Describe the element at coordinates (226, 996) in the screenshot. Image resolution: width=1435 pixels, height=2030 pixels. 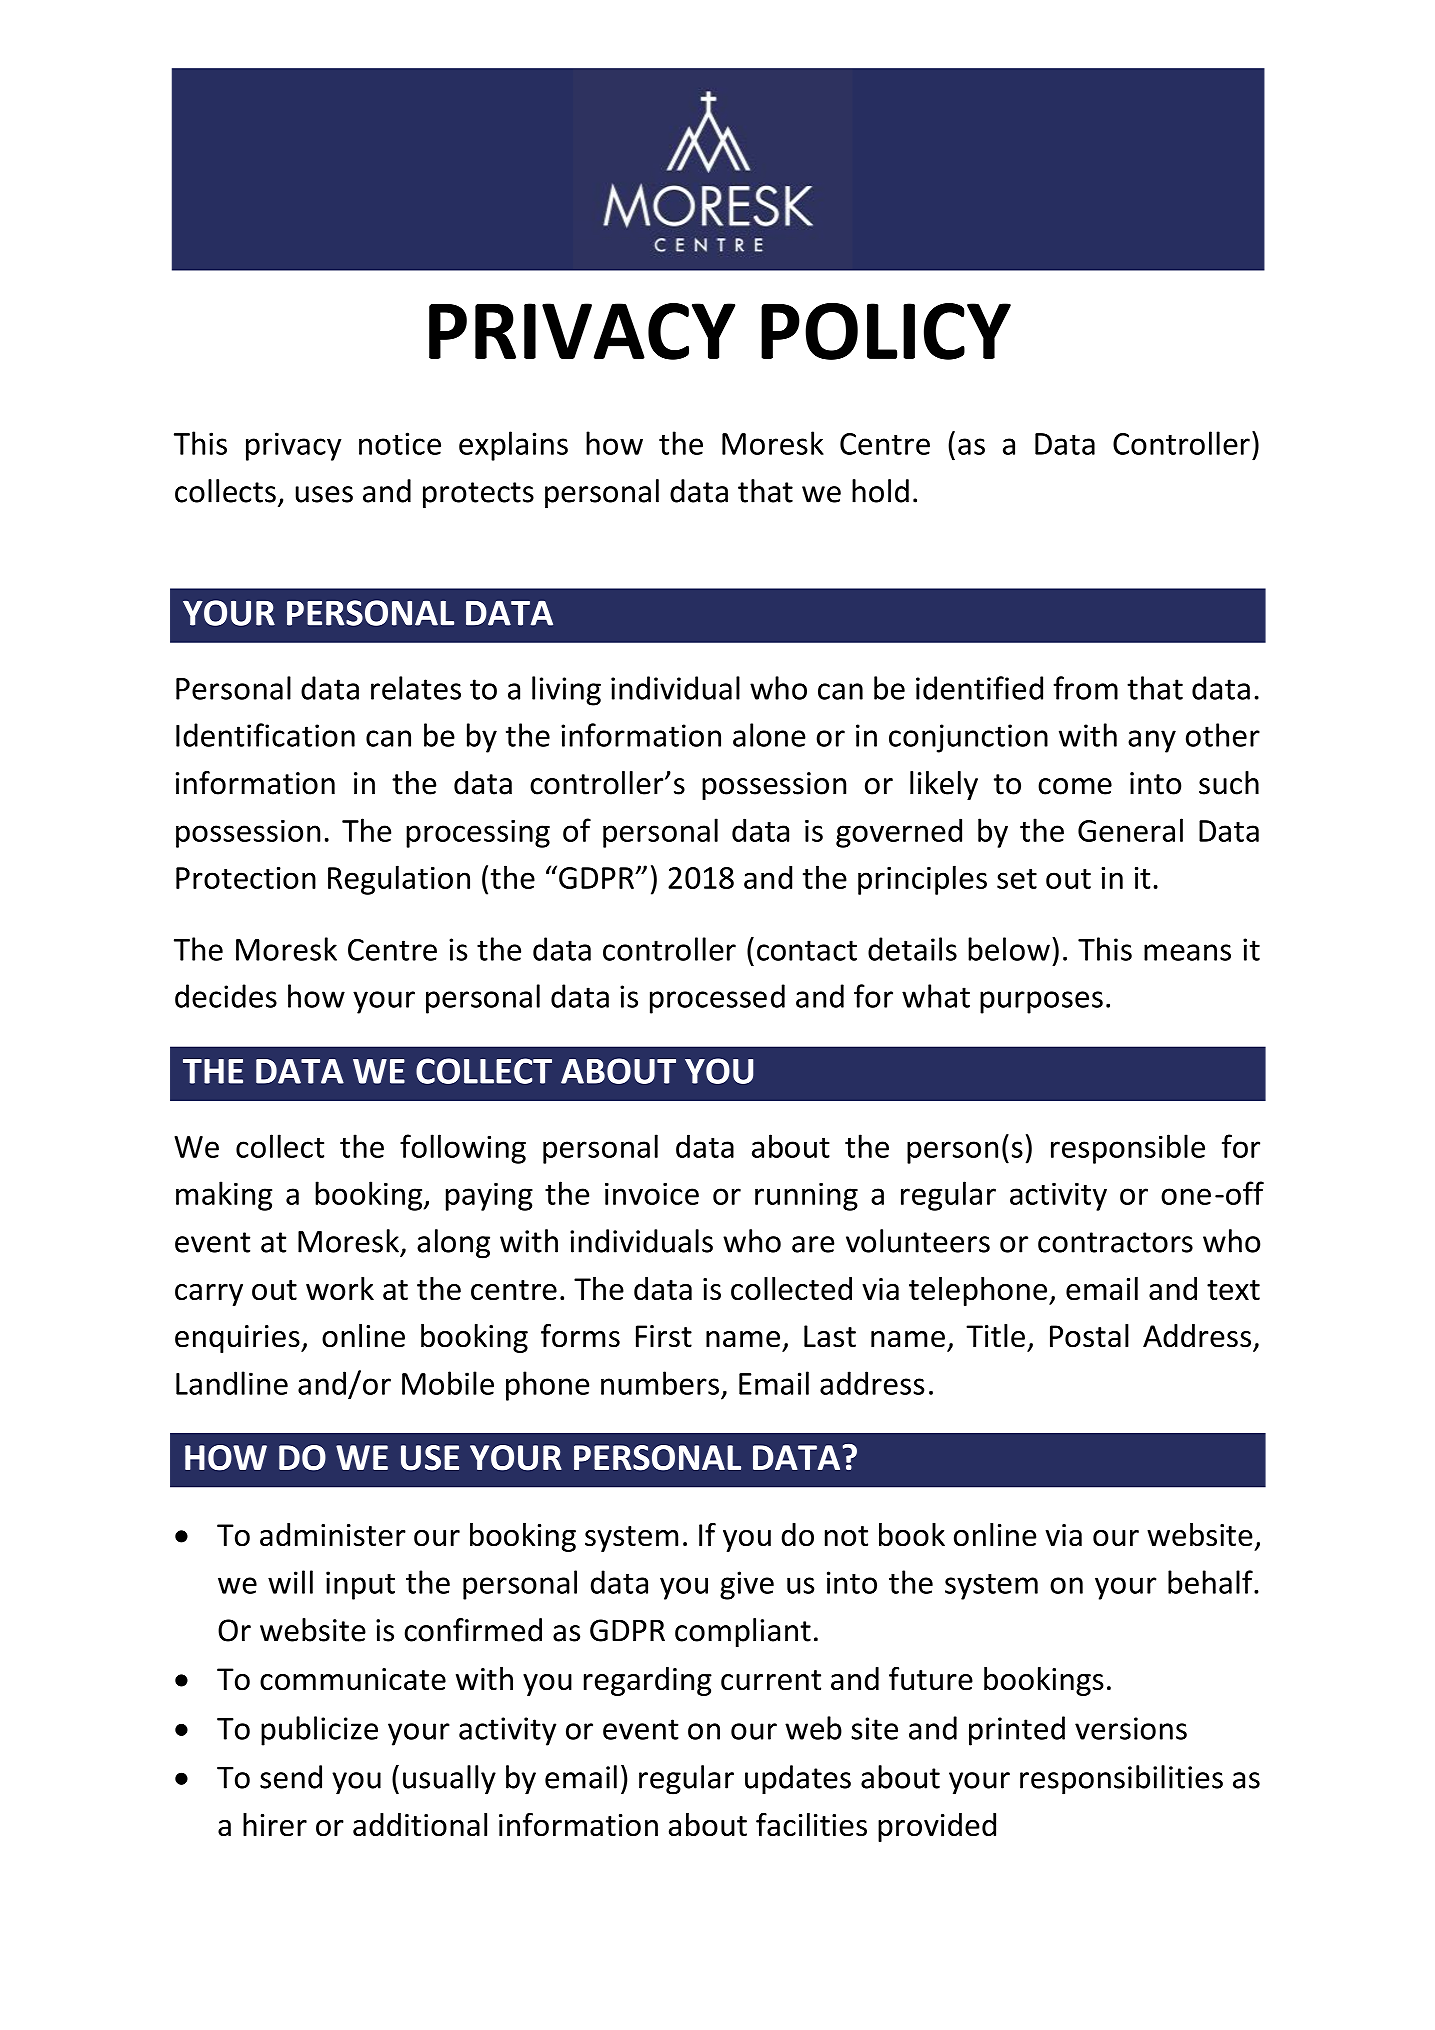
I see `decides` at that location.
